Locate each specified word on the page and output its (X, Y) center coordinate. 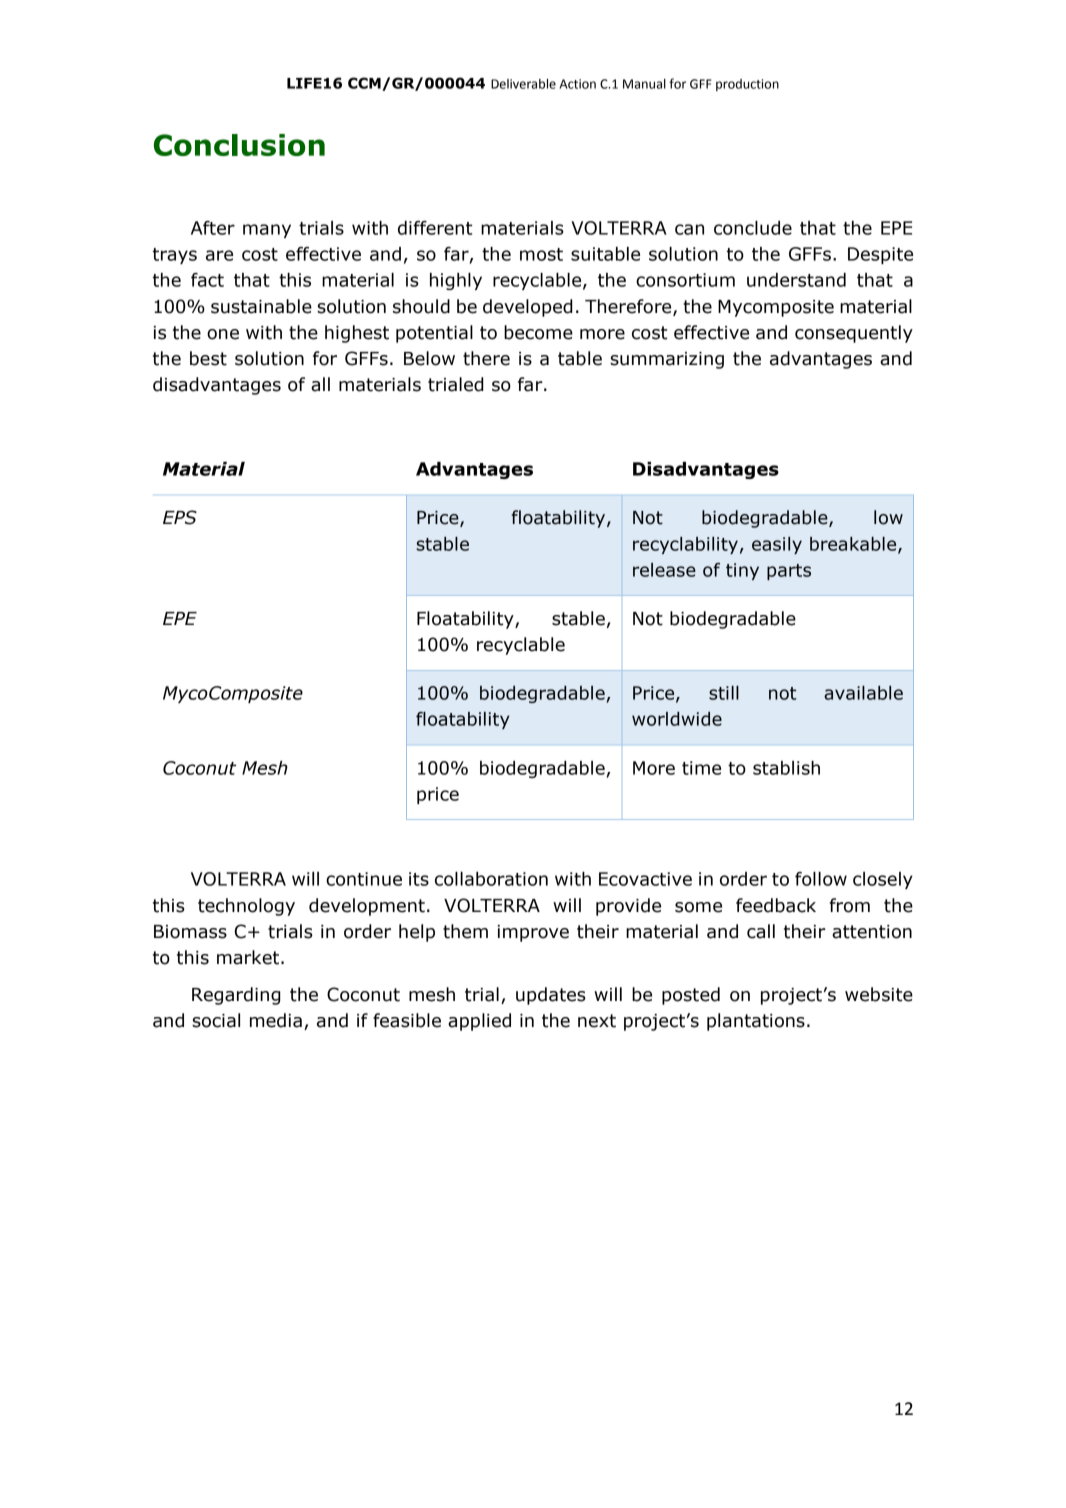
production (747, 85)
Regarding (236, 996)
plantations (756, 1022)
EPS (180, 517)
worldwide (677, 719)
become (538, 332)
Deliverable (523, 84)
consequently (854, 334)
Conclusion (239, 145)
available (863, 693)
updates (551, 996)
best (208, 358)
